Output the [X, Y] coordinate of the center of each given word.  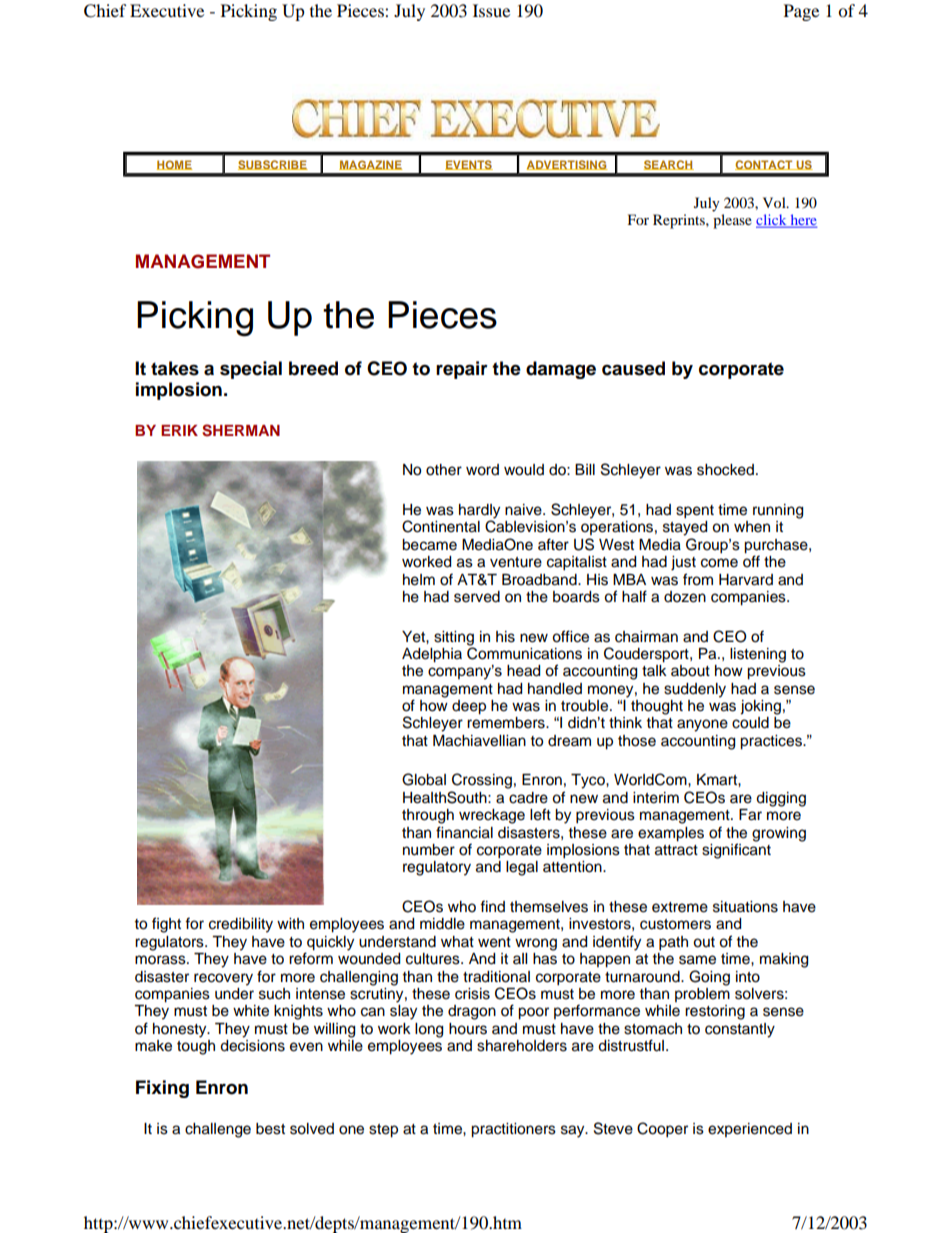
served [477, 597]
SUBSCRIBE [273, 165]
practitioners [513, 1130]
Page [801, 12]
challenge [218, 1130]
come [719, 563]
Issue [491, 10]
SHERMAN [241, 430]
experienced [750, 1130]
